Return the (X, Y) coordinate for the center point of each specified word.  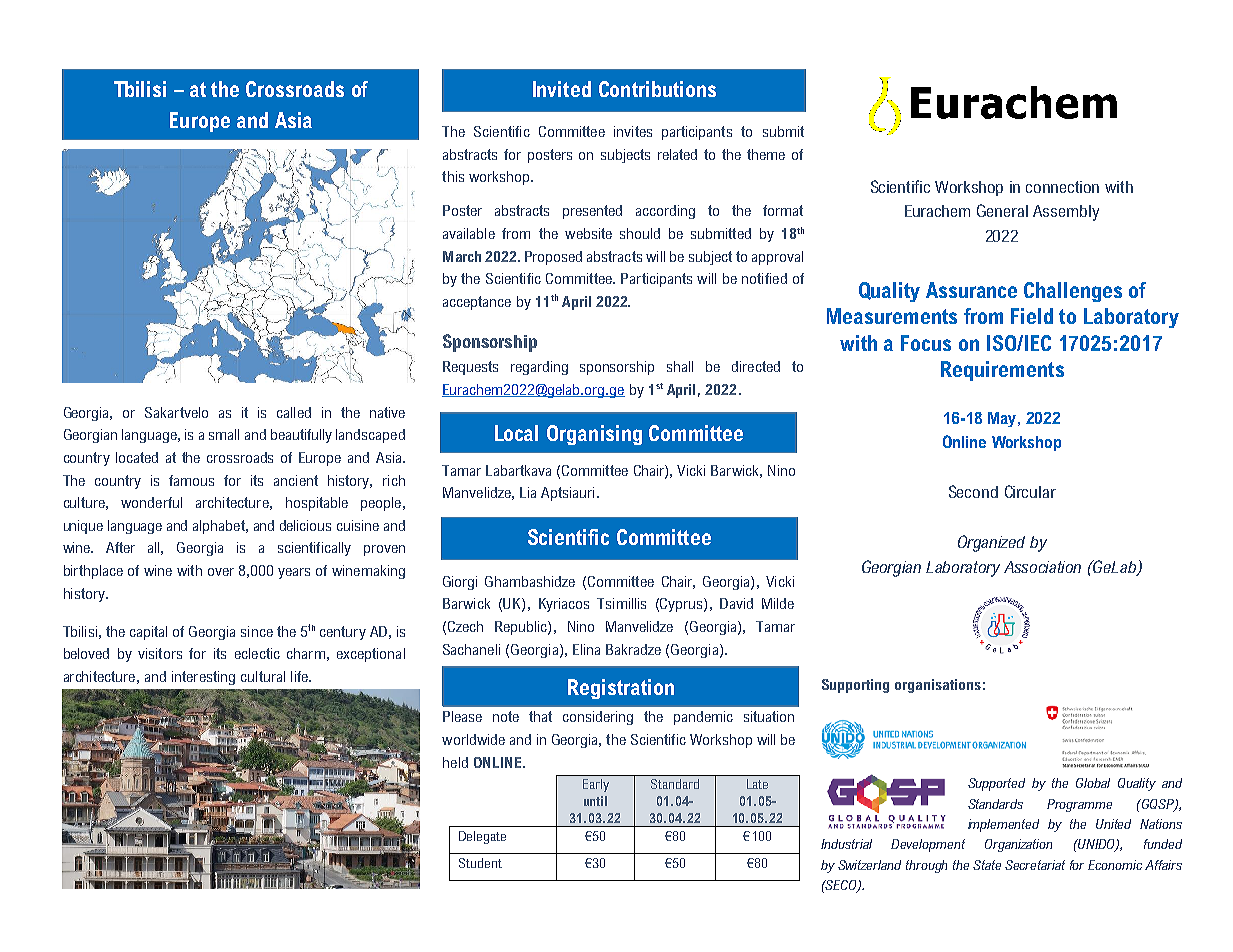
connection (1062, 187)
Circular (1030, 491)
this (453, 176)
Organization (1018, 845)
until (595, 801)
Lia (528, 492)
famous (191, 480)
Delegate (482, 837)
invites (633, 131)
